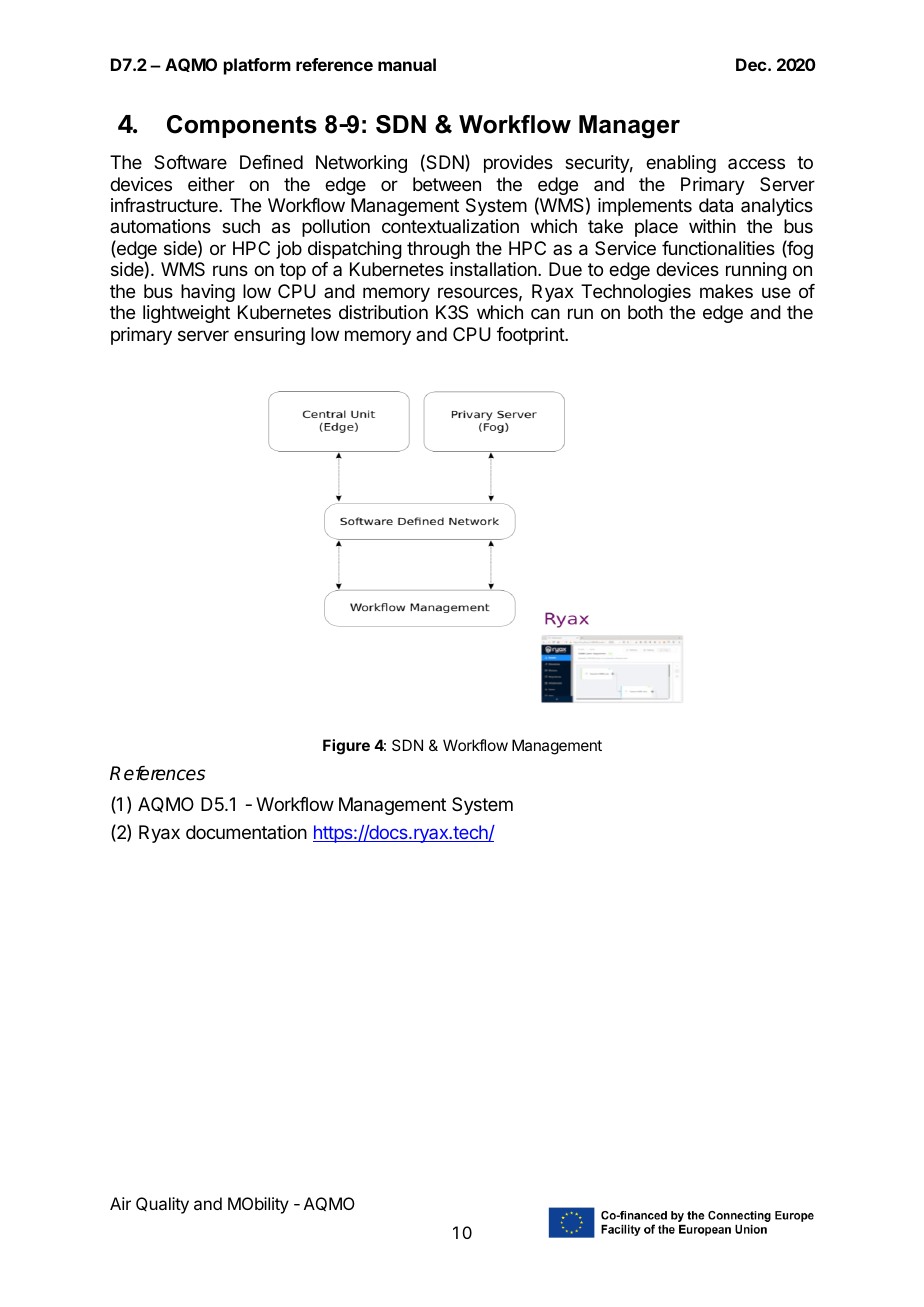 The image size is (924, 1307). I want to click on documentation, so click(246, 832).
